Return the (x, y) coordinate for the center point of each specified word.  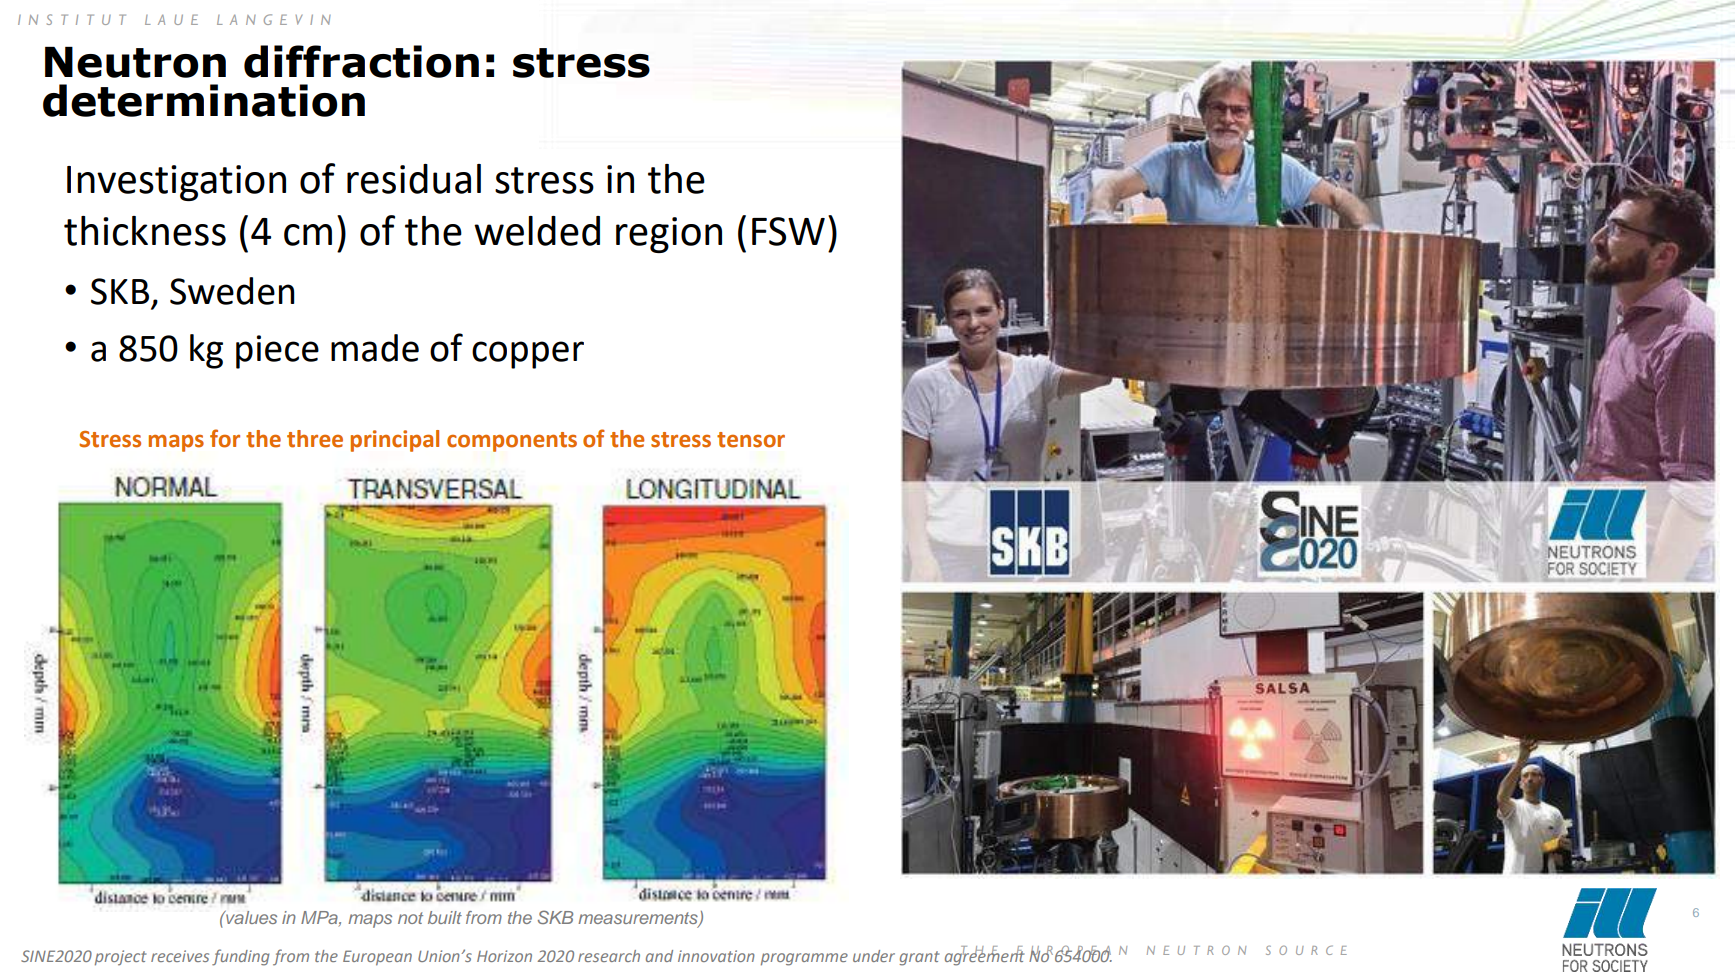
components (512, 442)
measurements (639, 919)
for (225, 438)
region (669, 235)
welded (537, 231)
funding (241, 957)
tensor (751, 440)
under (874, 956)
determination (204, 100)
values (250, 917)
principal (395, 441)
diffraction (361, 61)
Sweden (232, 291)
